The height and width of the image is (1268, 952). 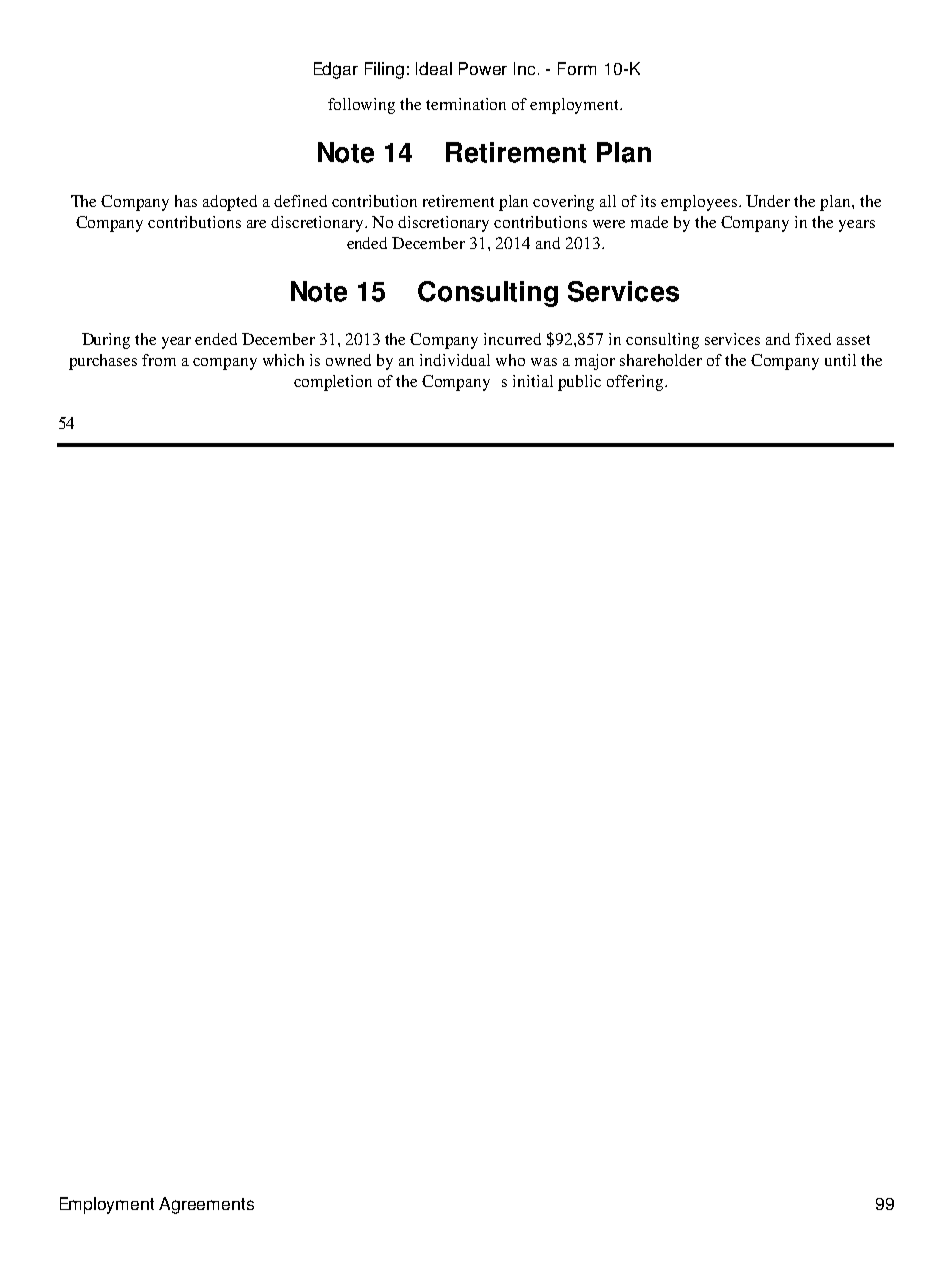 I want to click on offering, so click(x=636, y=383).
